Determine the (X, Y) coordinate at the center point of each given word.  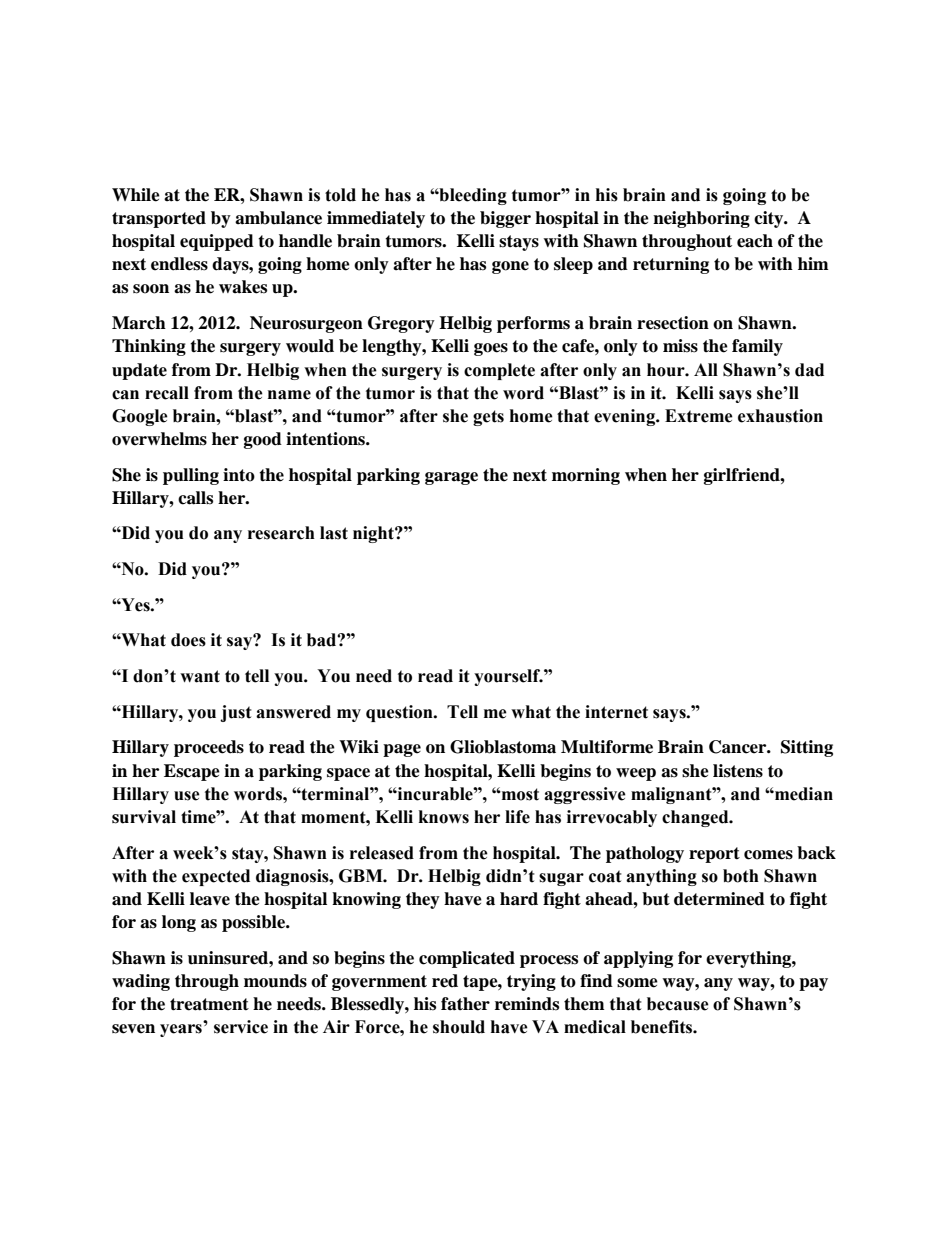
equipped (217, 242)
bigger (505, 219)
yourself (508, 677)
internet (616, 712)
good (263, 440)
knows (444, 817)
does (188, 640)
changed (696, 818)
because (678, 1004)
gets (488, 418)
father (465, 1004)
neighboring (701, 219)
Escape (192, 772)
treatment (209, 1004)
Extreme (699, 416)
